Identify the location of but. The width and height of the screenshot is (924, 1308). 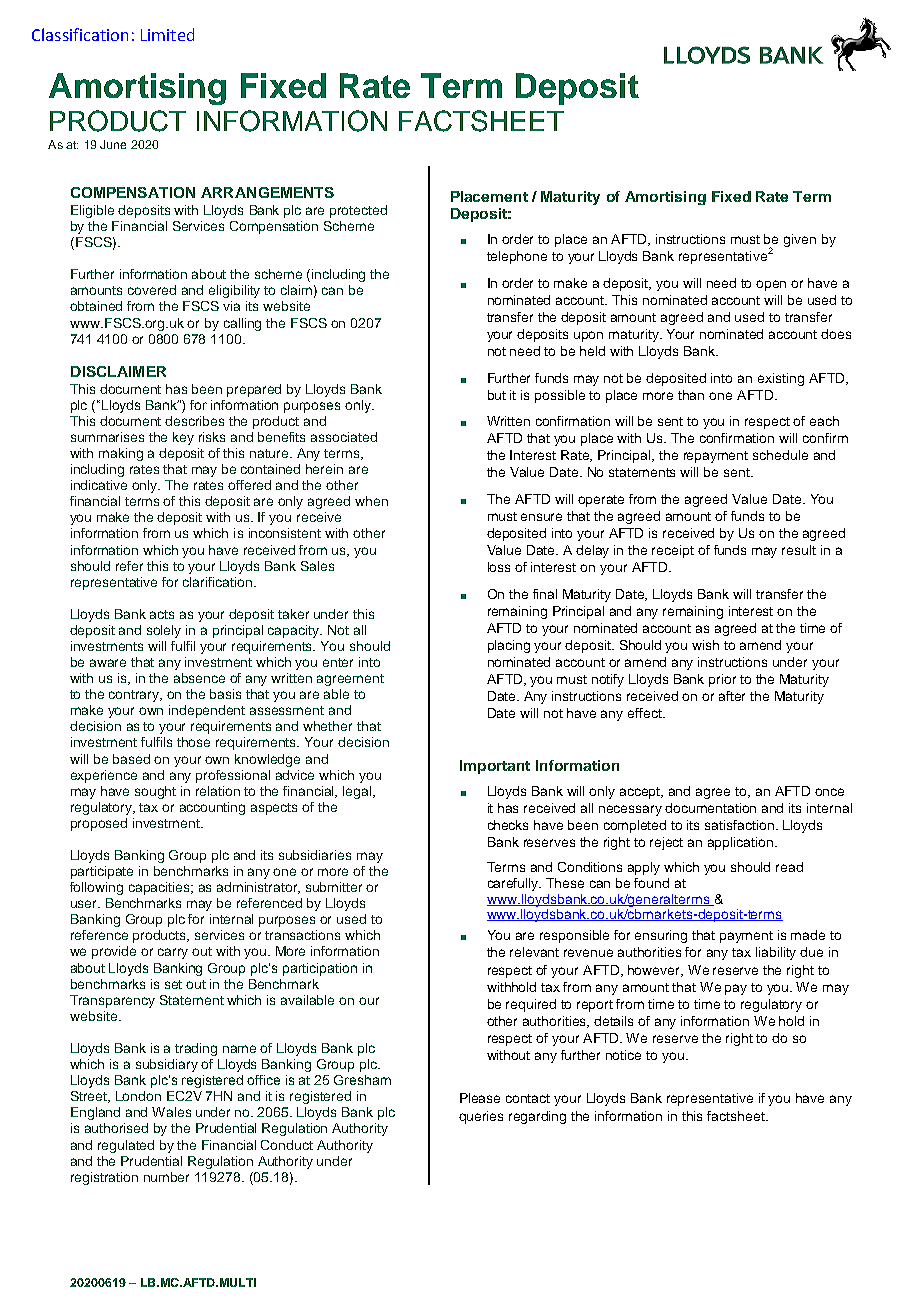
(497, 395).
